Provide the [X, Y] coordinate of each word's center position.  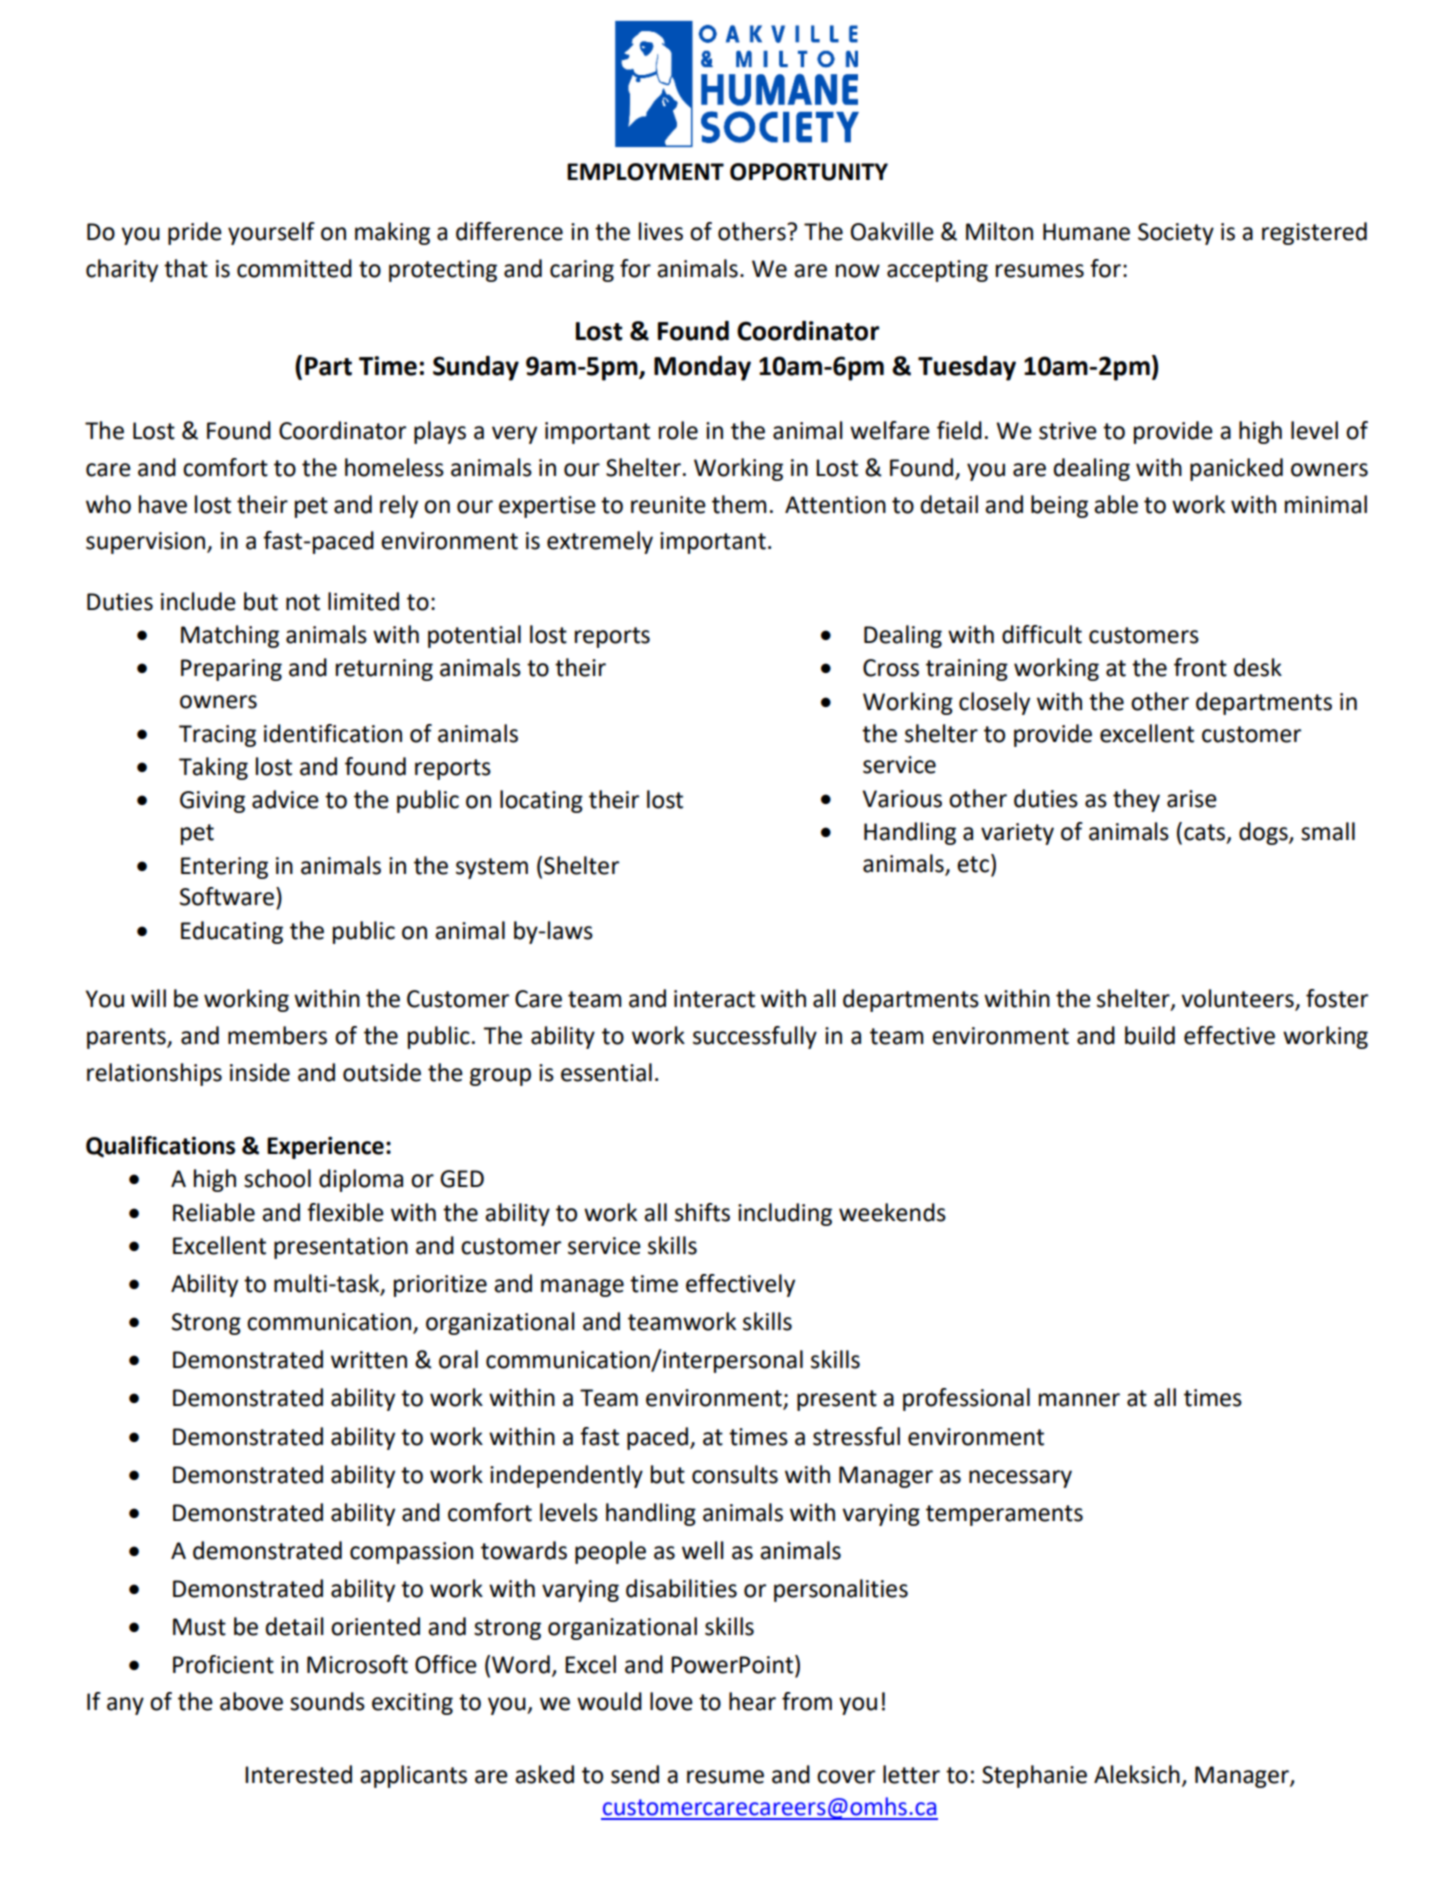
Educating [232, 932]
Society [1176, 234]
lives [661, 231]
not [303, 602]
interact [714, 999]
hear [752, 1701]
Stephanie [1034, 1776]
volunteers [1238, 999]
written [369, 1360]
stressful [856, 1436]
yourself [271, 233]
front [1200, 667]
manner [1079, 1400]
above [251, 1701]
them [739, 504]
